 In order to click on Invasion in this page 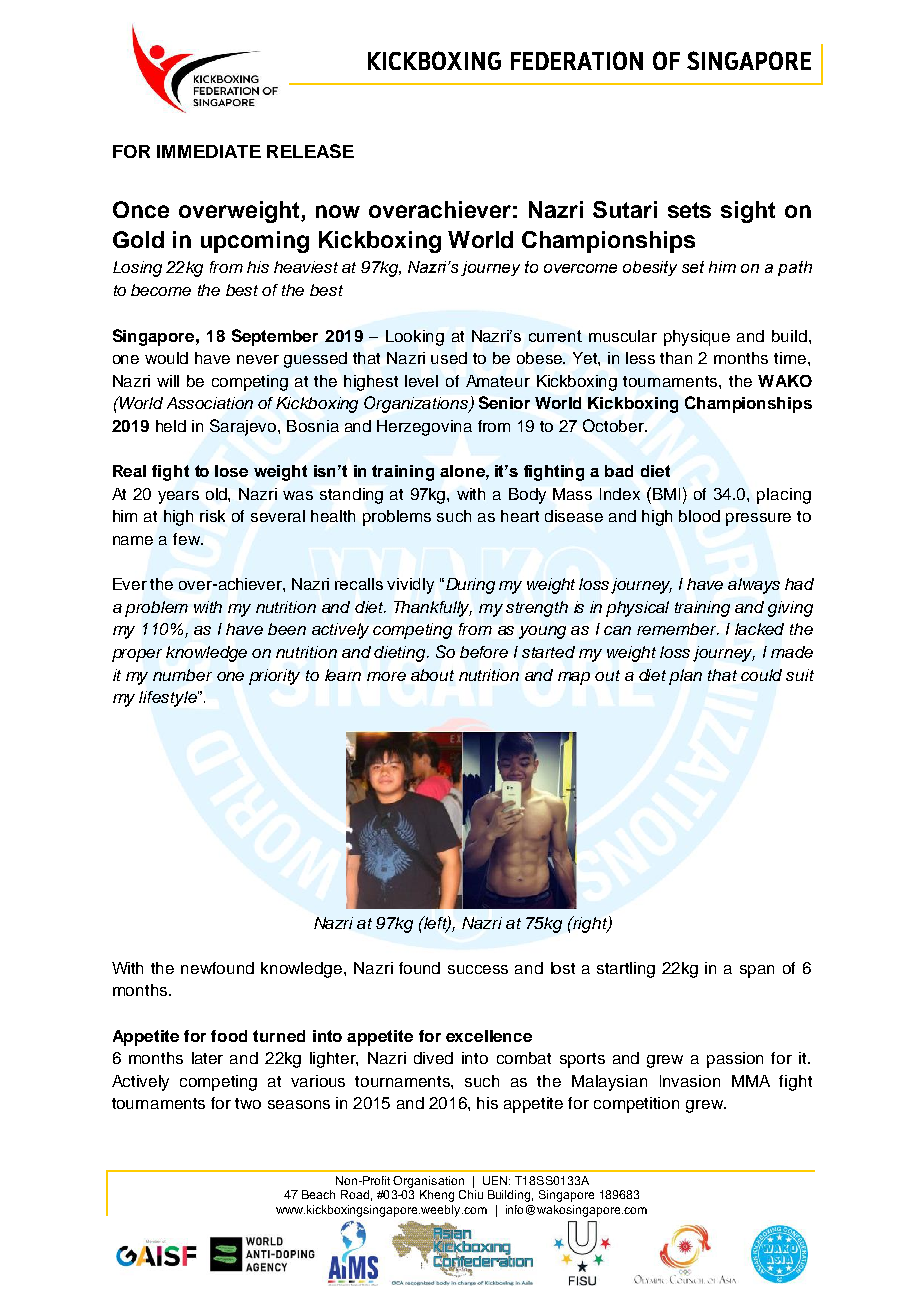, I will do `click(690, 1081)`.
